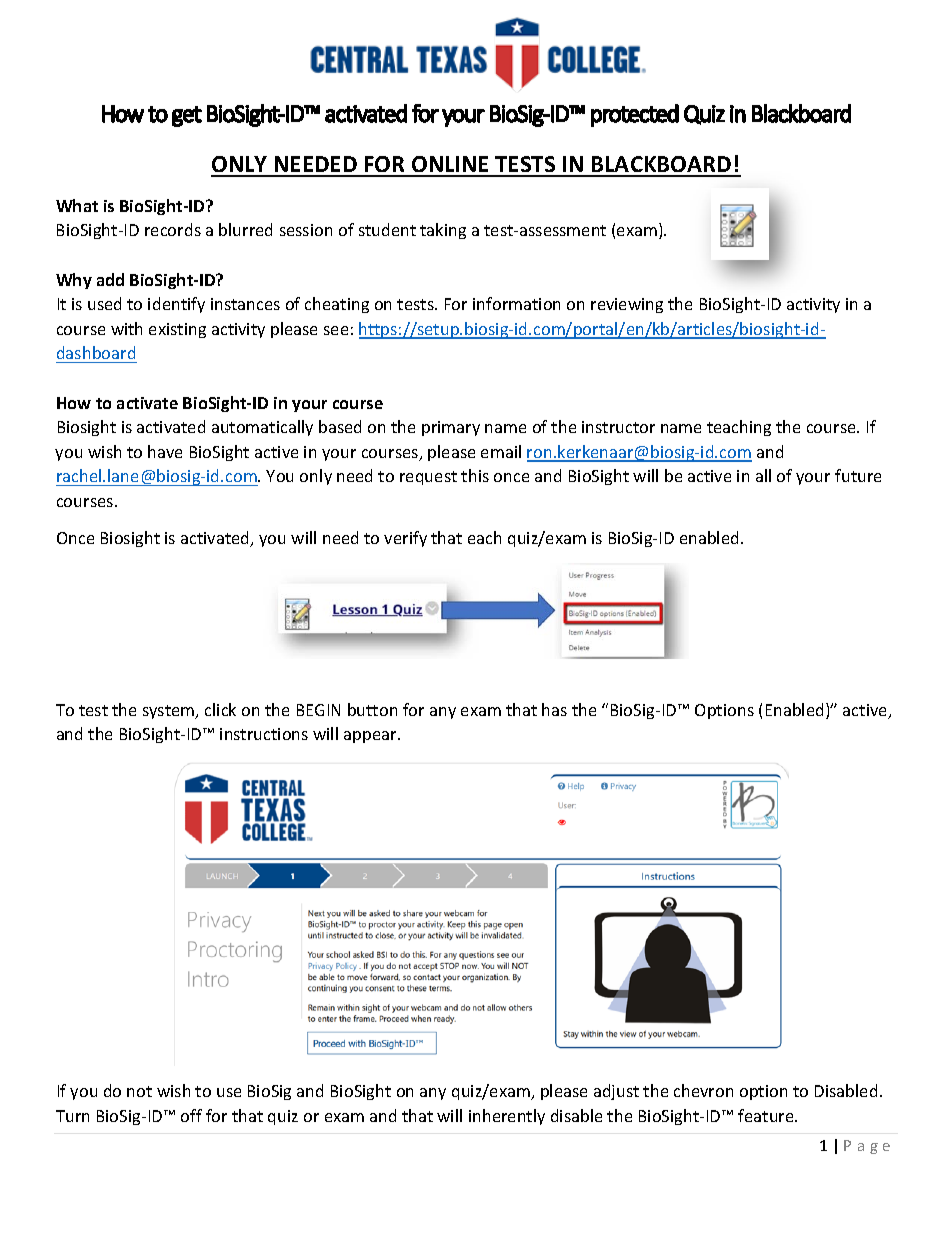 The width and height of the screenshot is (952, 1233). Describe the element at coordinates (371, 737) in the screenshot. I see `appear` at that location.
